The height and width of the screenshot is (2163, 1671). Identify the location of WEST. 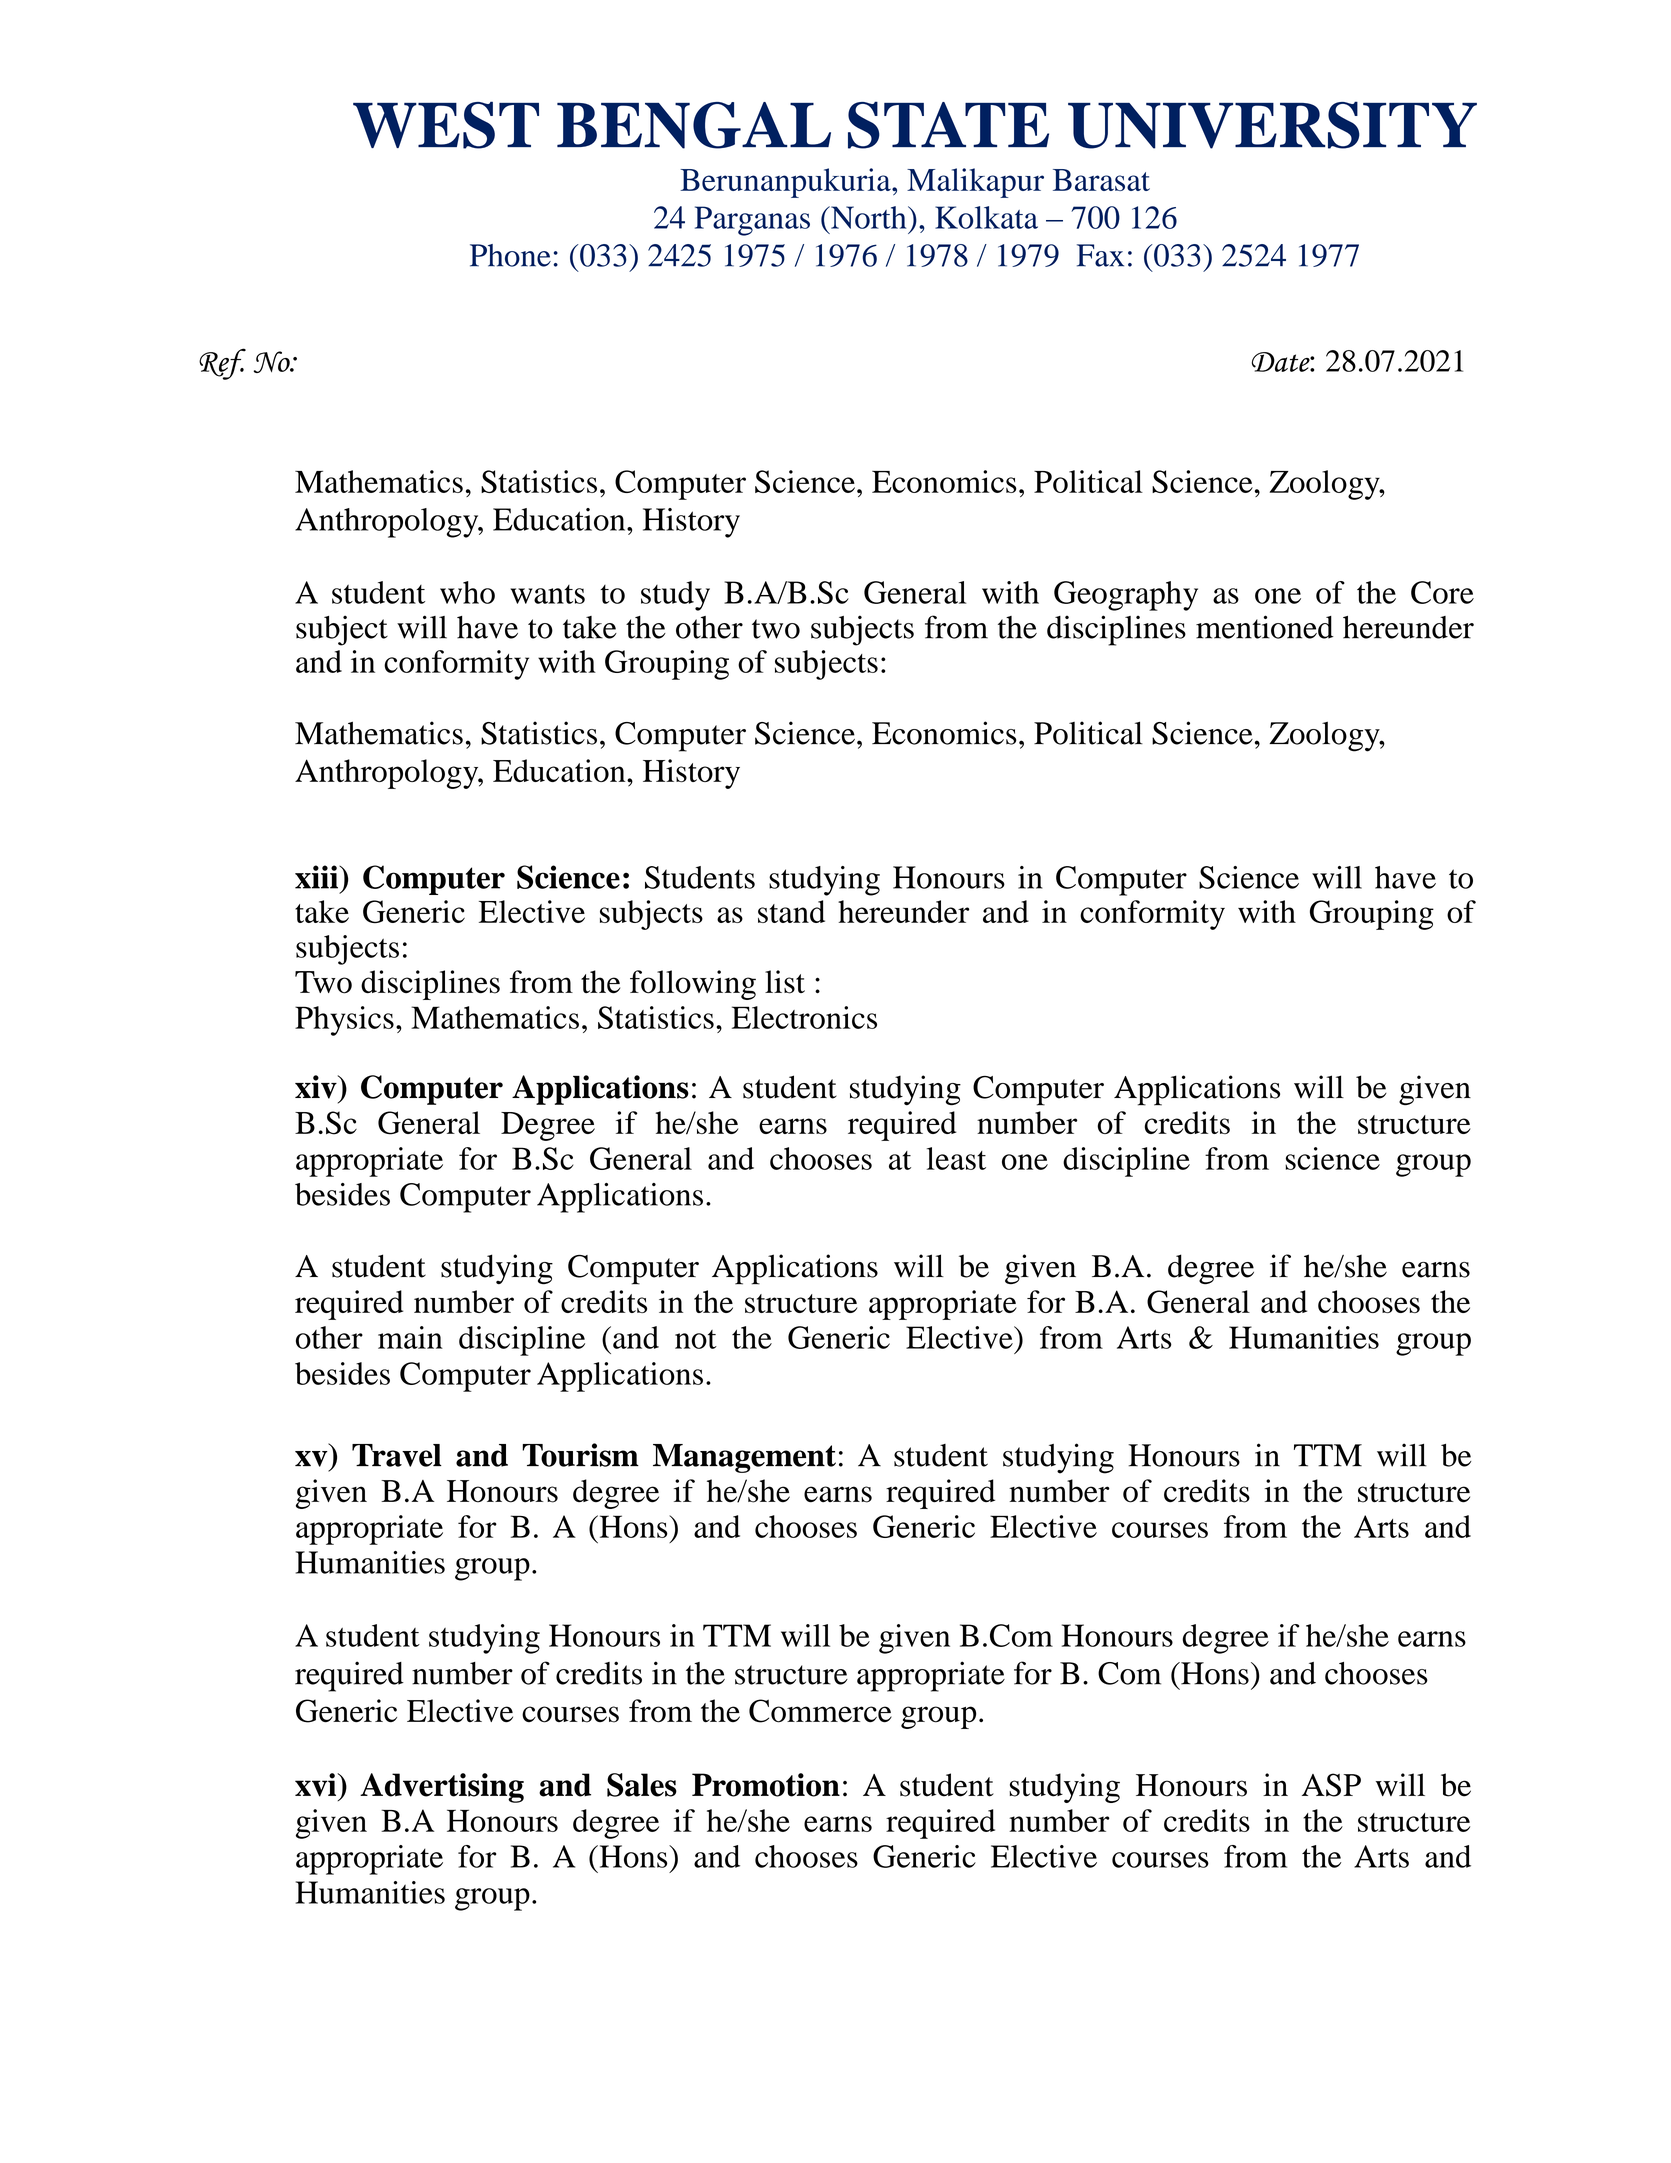
(446, 125).
